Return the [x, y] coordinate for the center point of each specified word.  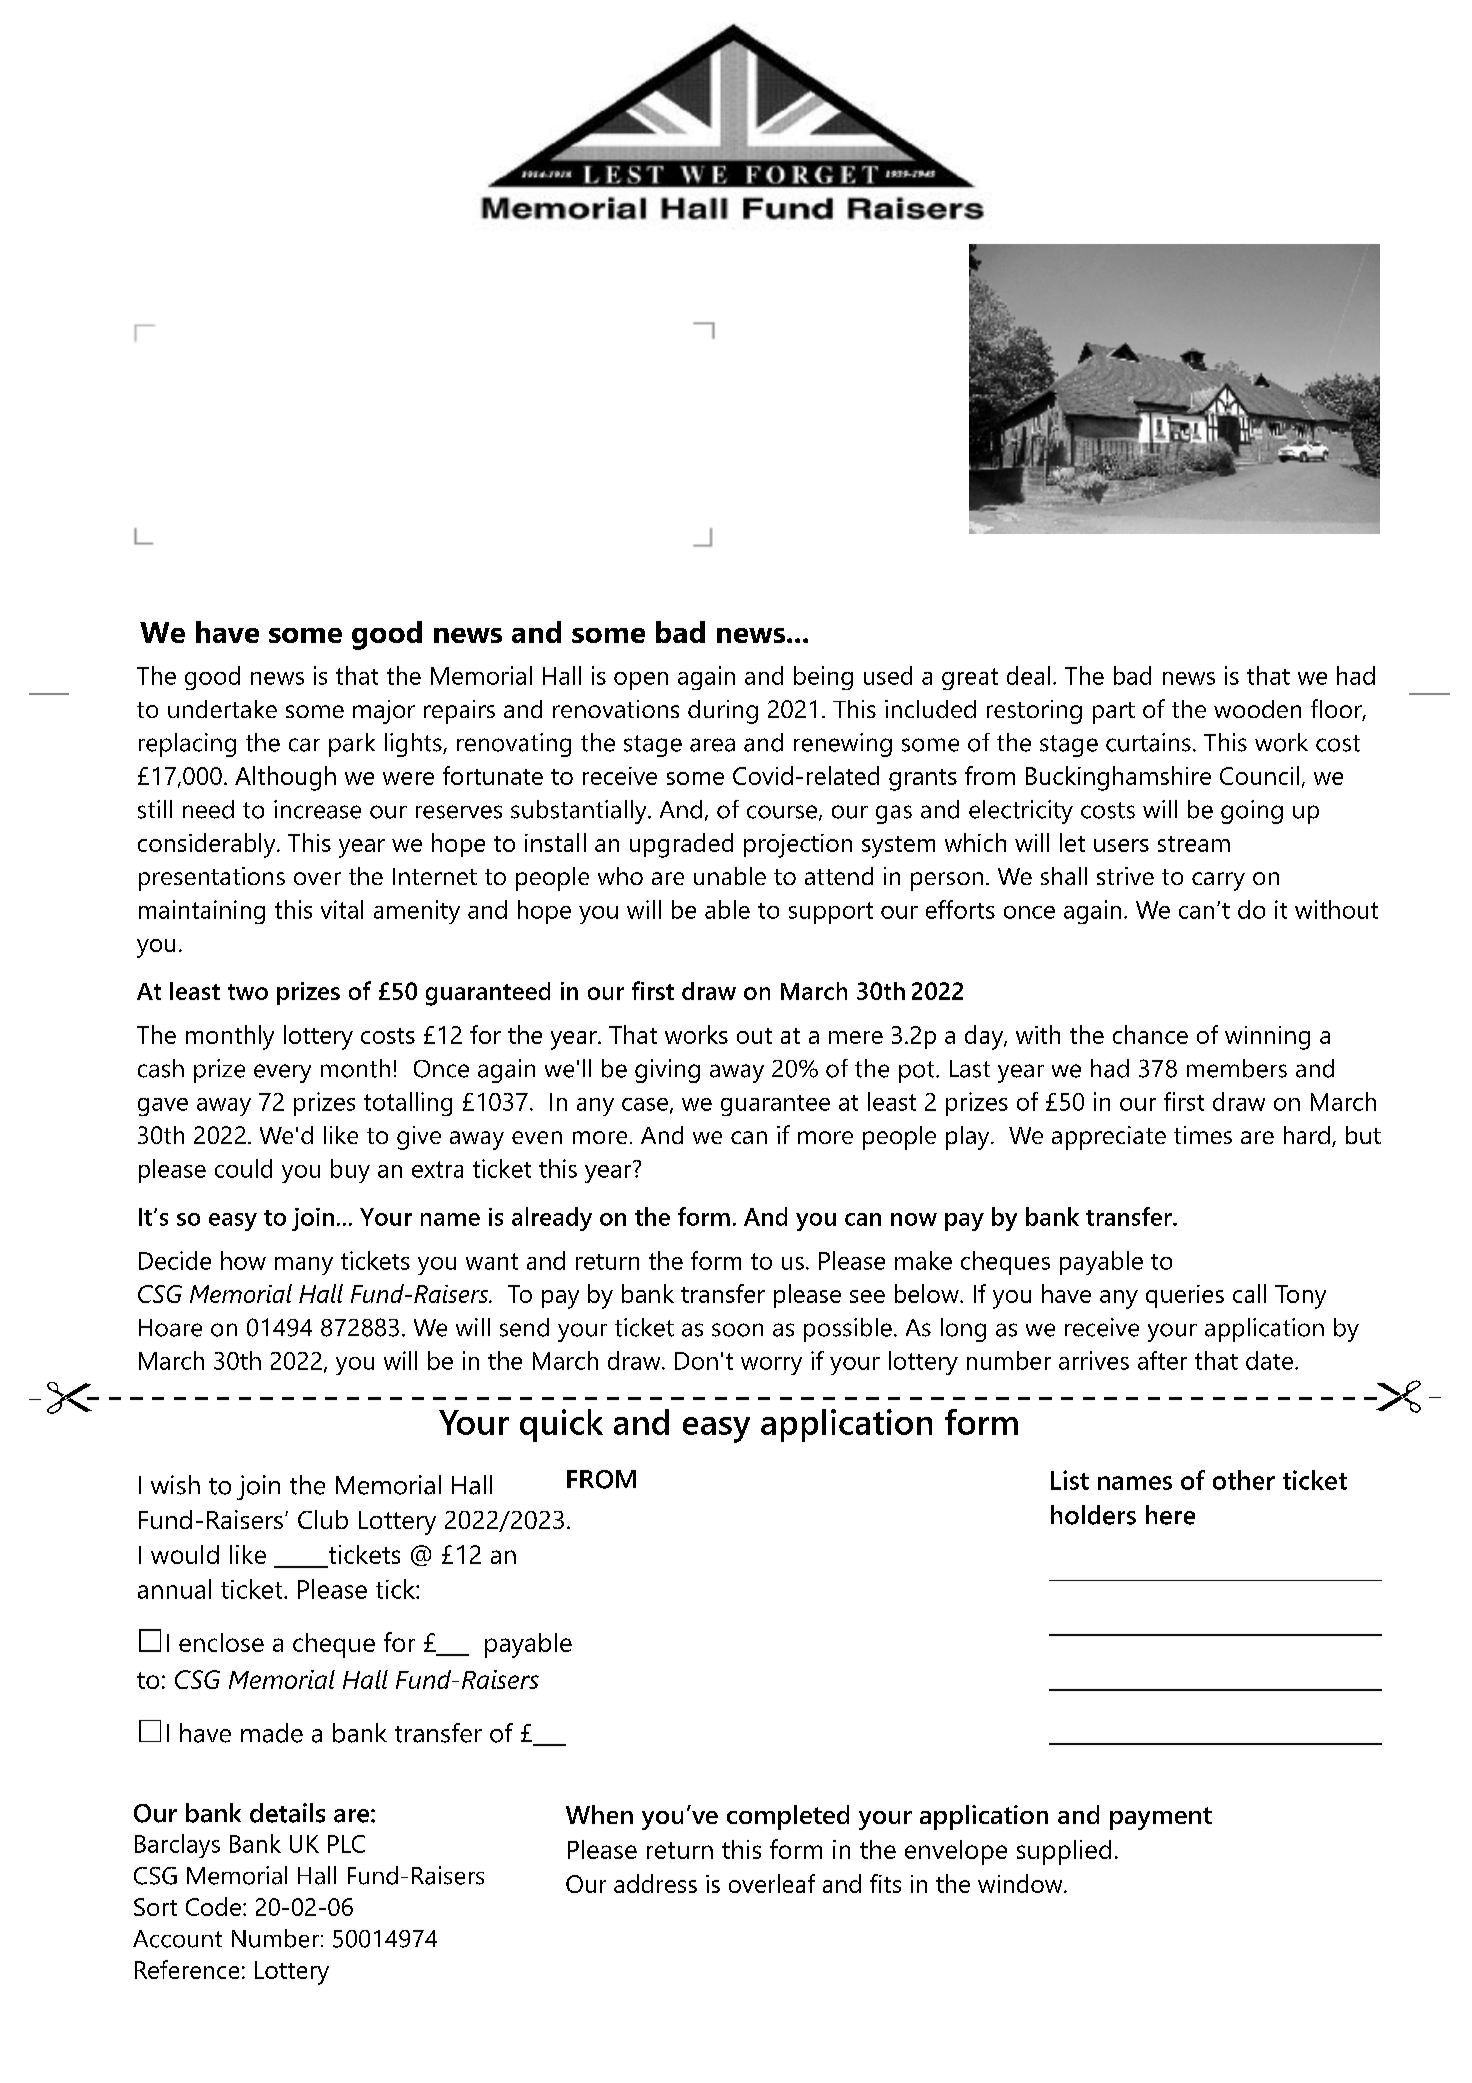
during [723, 712]
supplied [1064, 1852]
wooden [1257, 709]
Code [213, 1906]
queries [1185, 1296]
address [655, 1883]
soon [737, 1330]
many [304, 1266]
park [352, 745]
